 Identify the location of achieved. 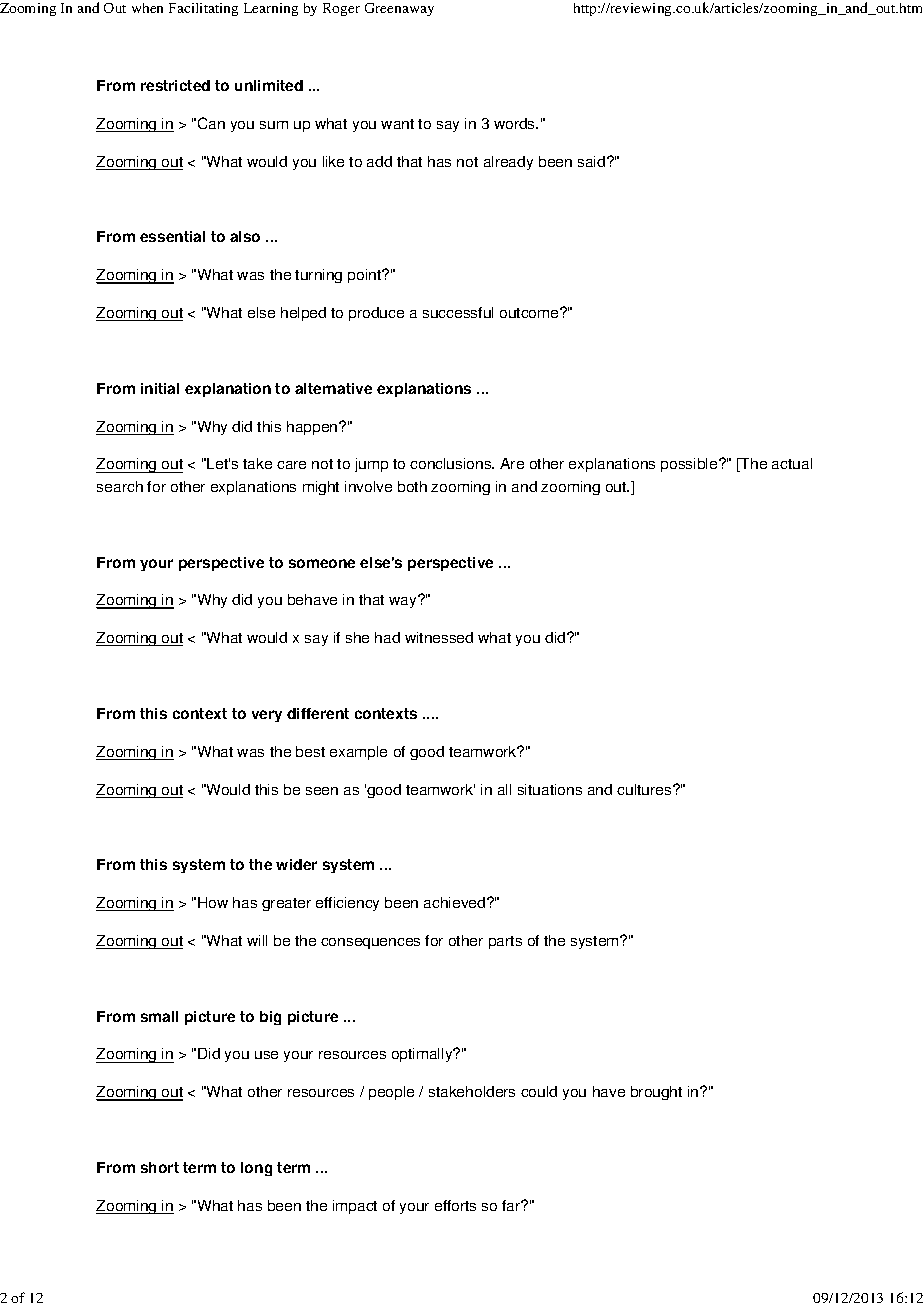
(456, 902).
